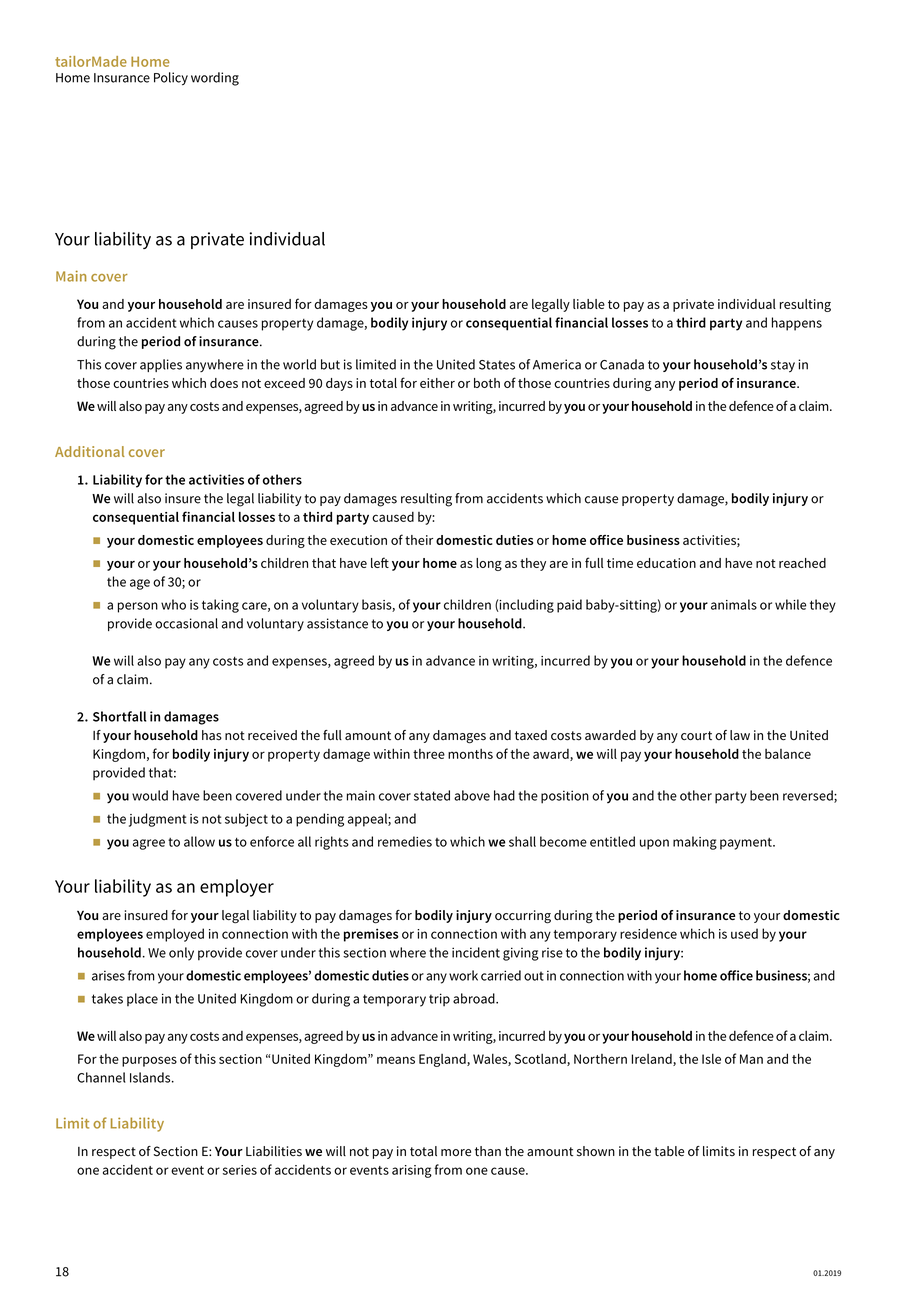  Describe the element at coordinates (186, 623) in the screenshot. I see `occasional` at that location.
